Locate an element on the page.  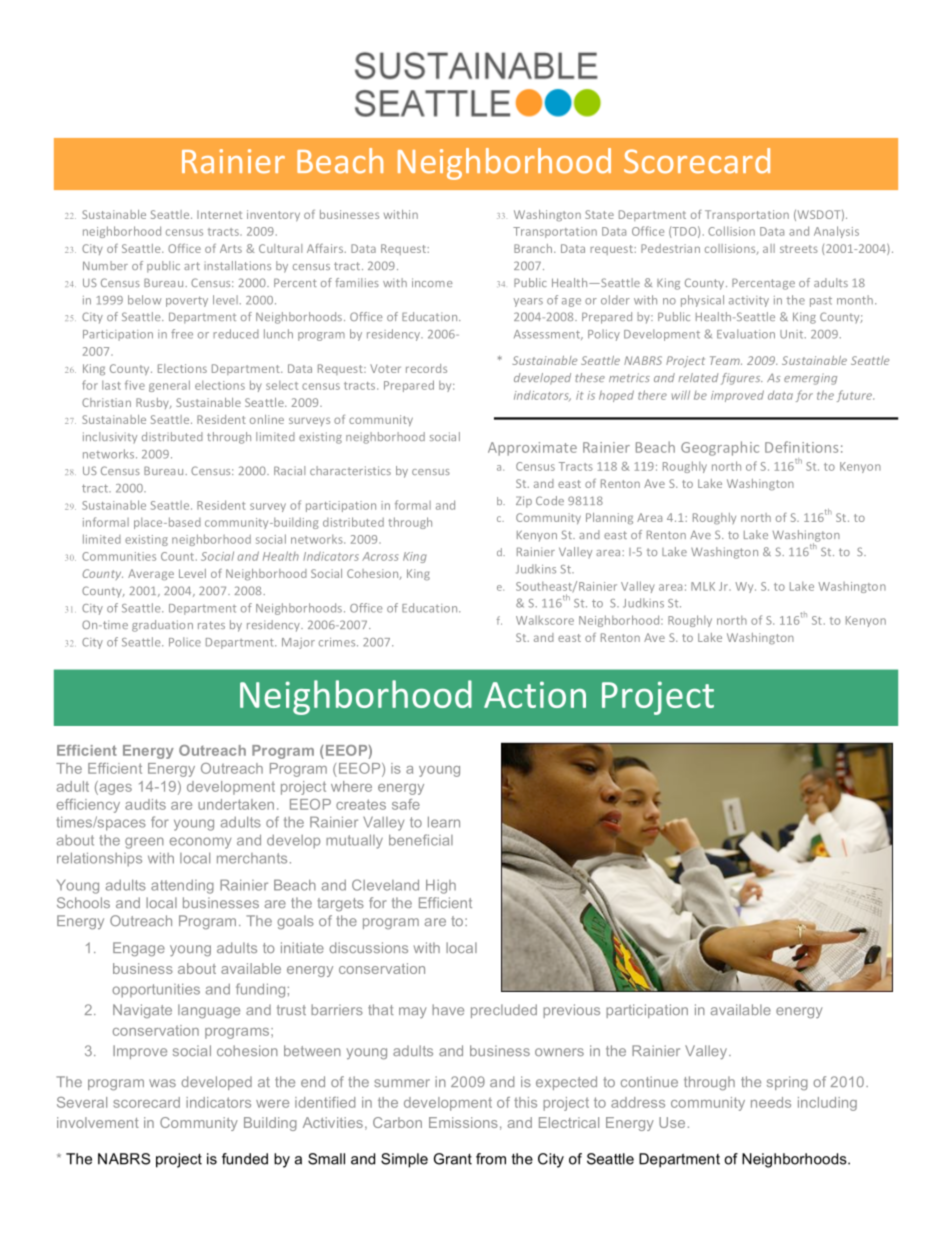
Zip is located at coordinates (524, 502).
